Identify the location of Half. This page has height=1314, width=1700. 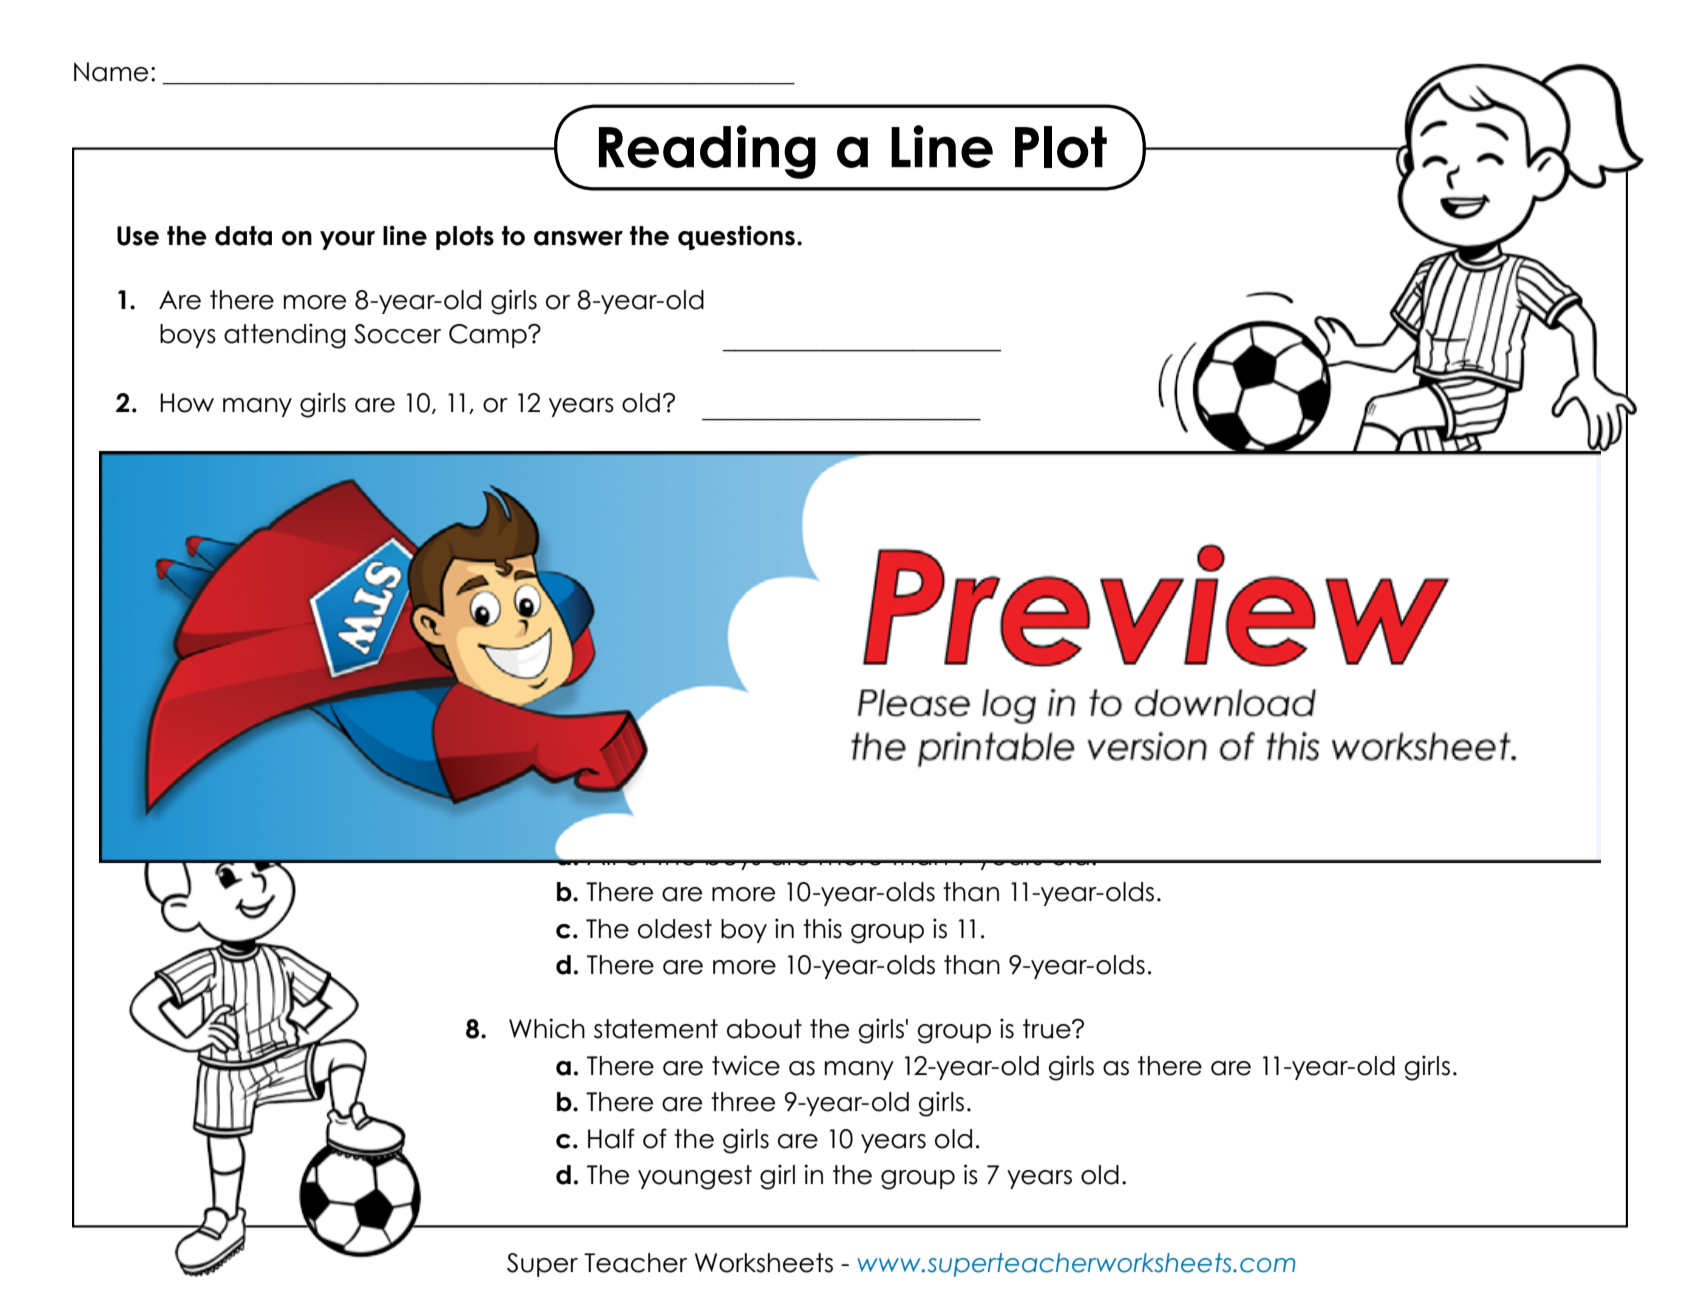
(611, 1138).
